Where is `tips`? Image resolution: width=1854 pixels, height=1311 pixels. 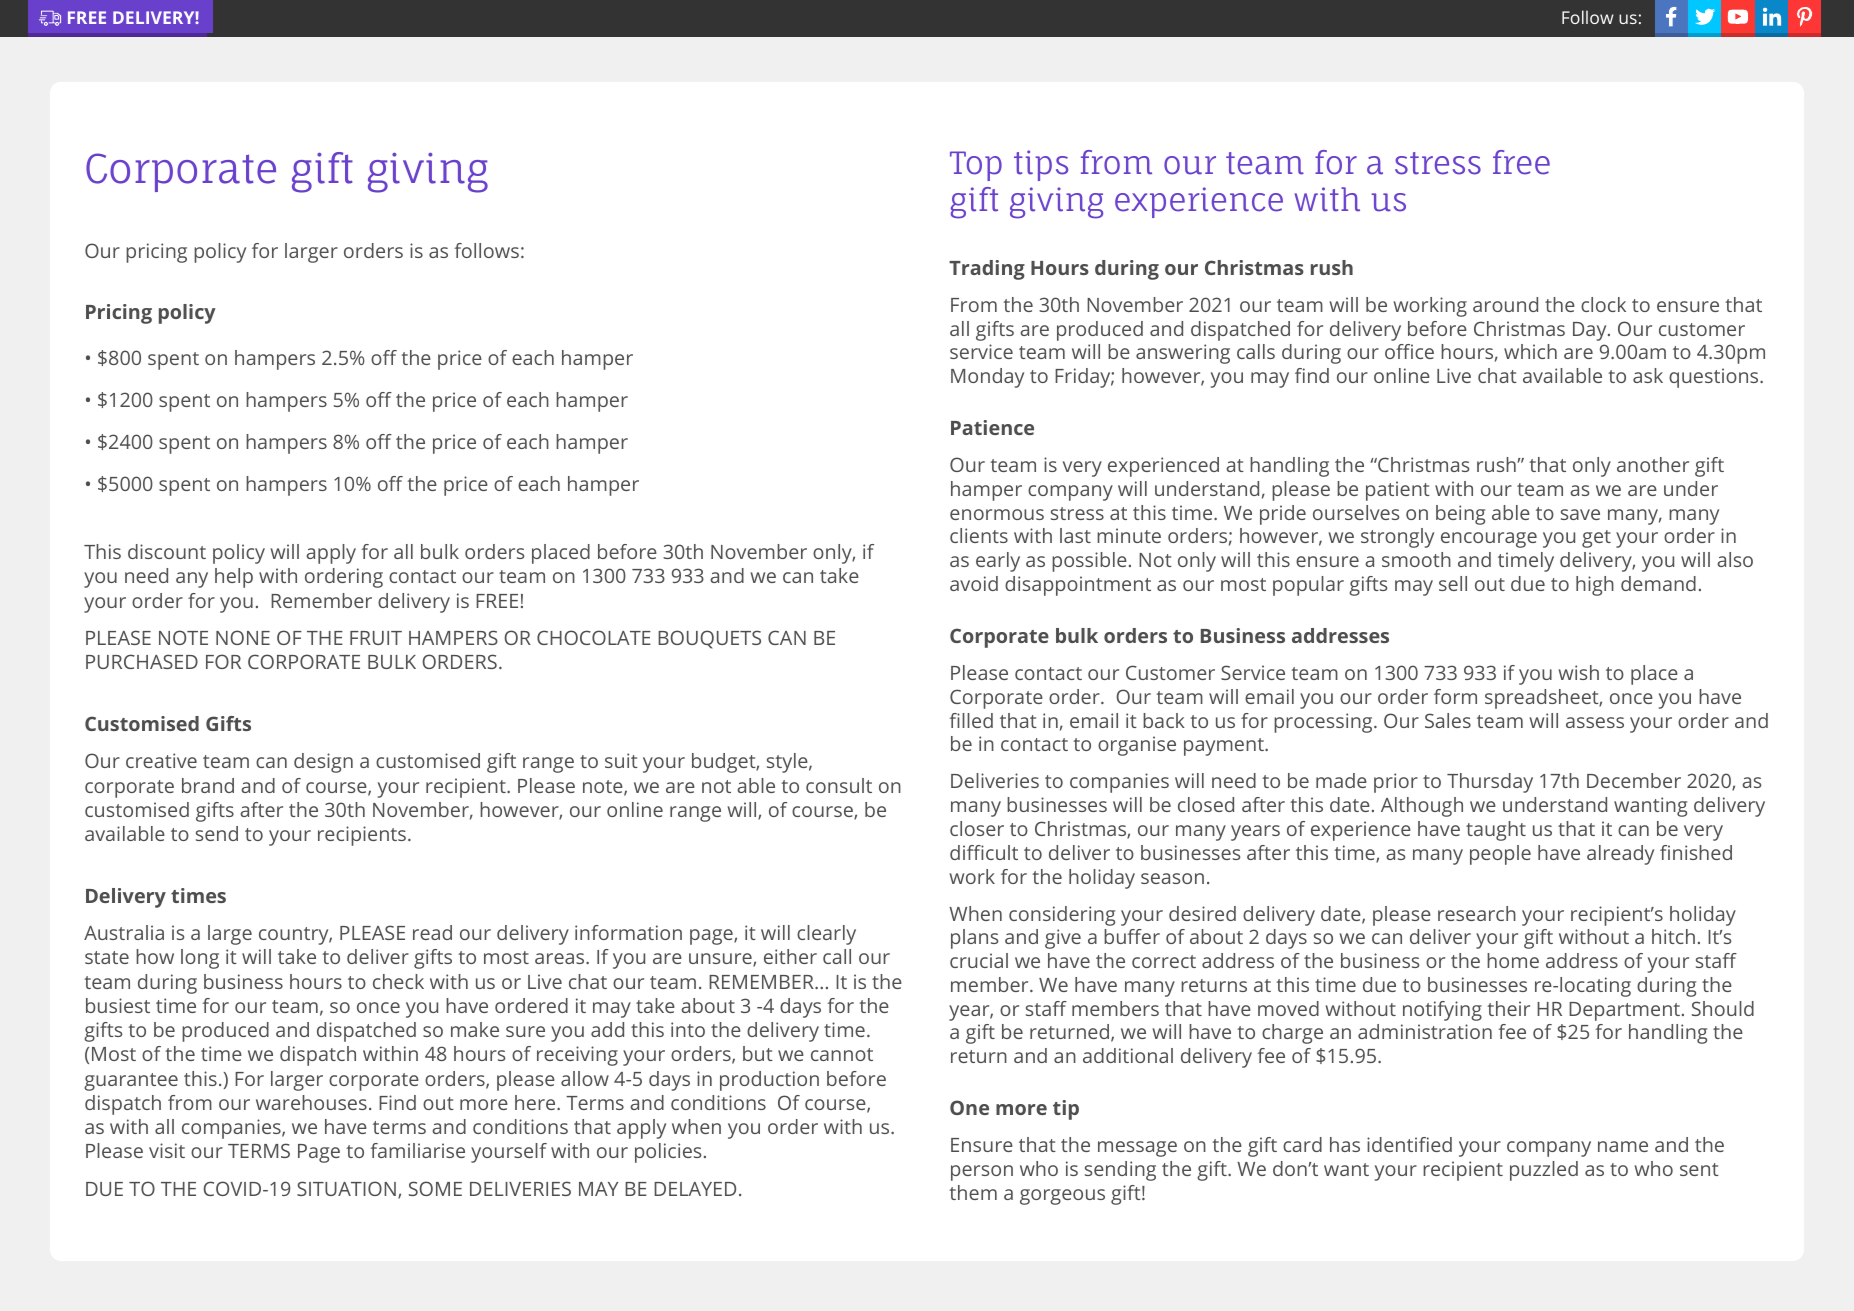 tips is located at coordinates (1041, 165).
